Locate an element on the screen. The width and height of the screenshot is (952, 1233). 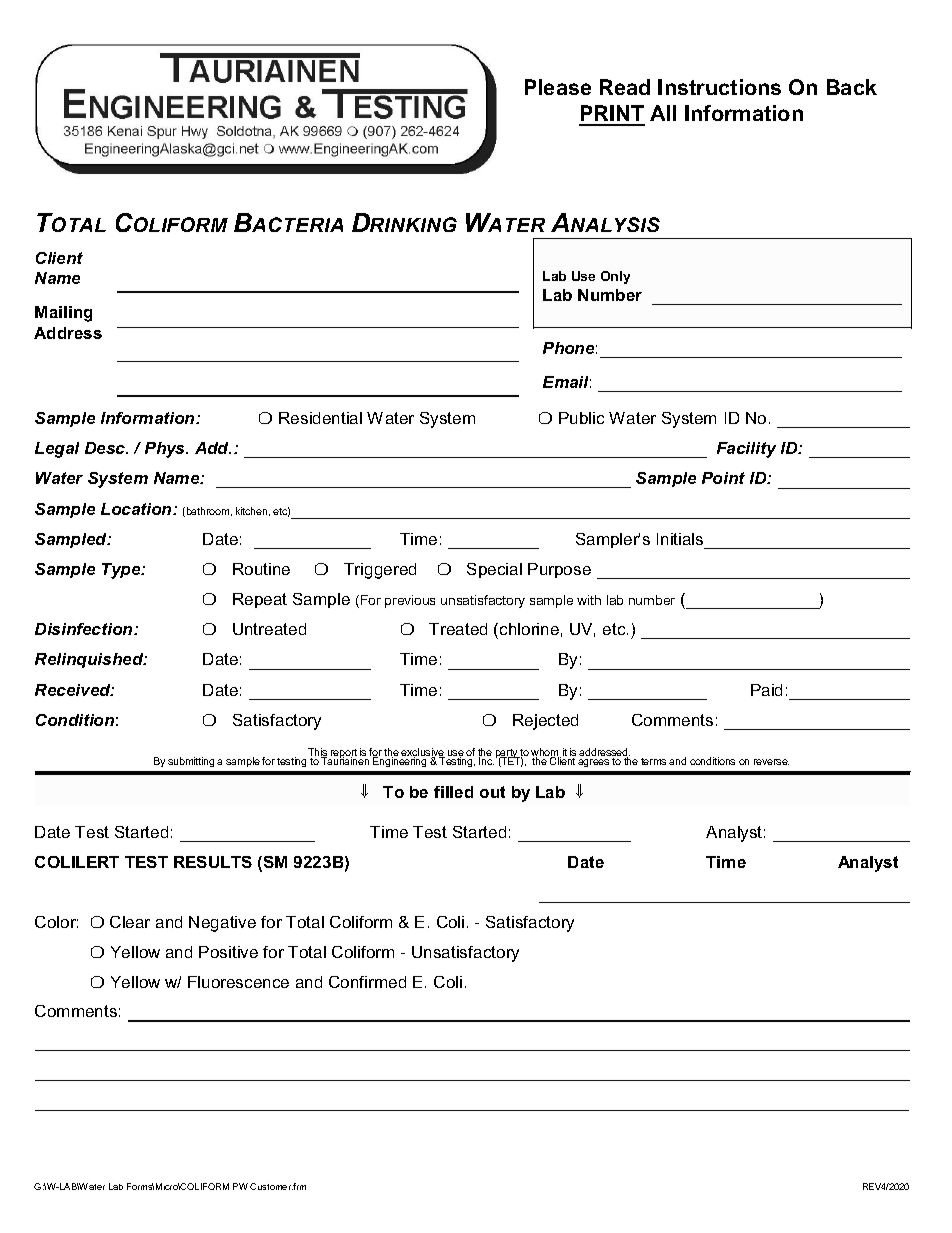
Please is located at coordinates (558, 87).
